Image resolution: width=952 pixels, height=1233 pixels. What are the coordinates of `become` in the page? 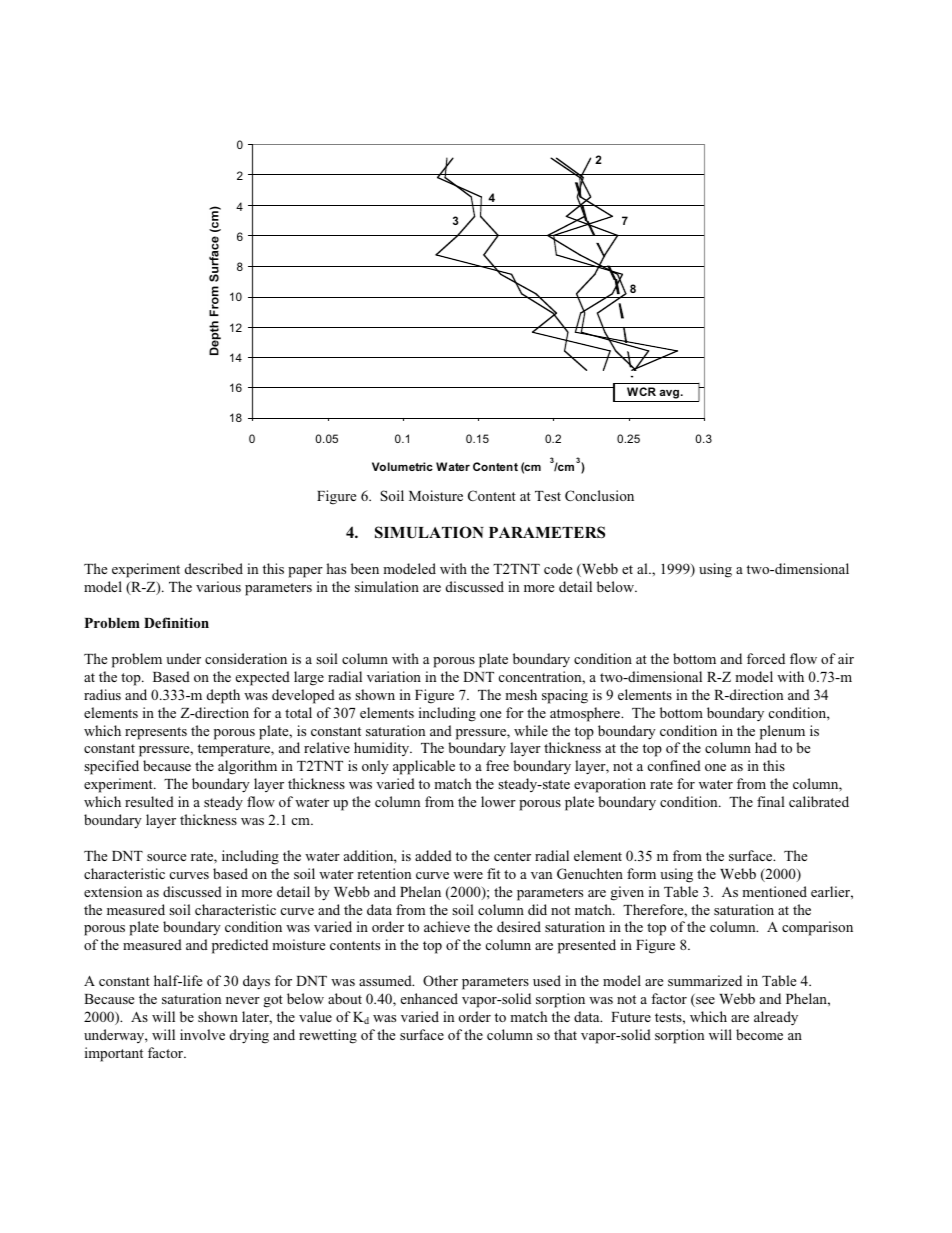 It's located at (759, 1034).
